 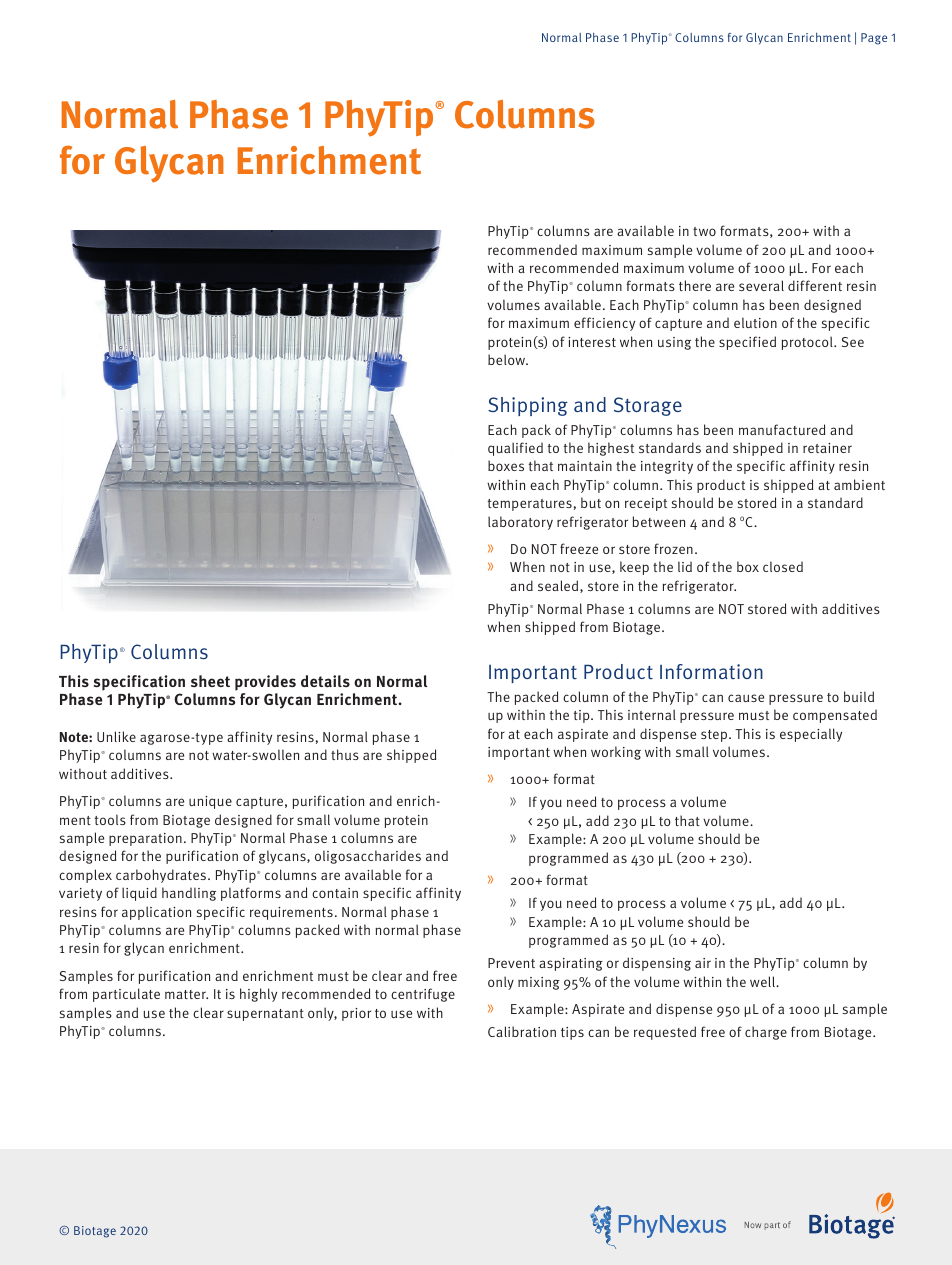 I want to click on Shipping, so click(x=528, y=406).
